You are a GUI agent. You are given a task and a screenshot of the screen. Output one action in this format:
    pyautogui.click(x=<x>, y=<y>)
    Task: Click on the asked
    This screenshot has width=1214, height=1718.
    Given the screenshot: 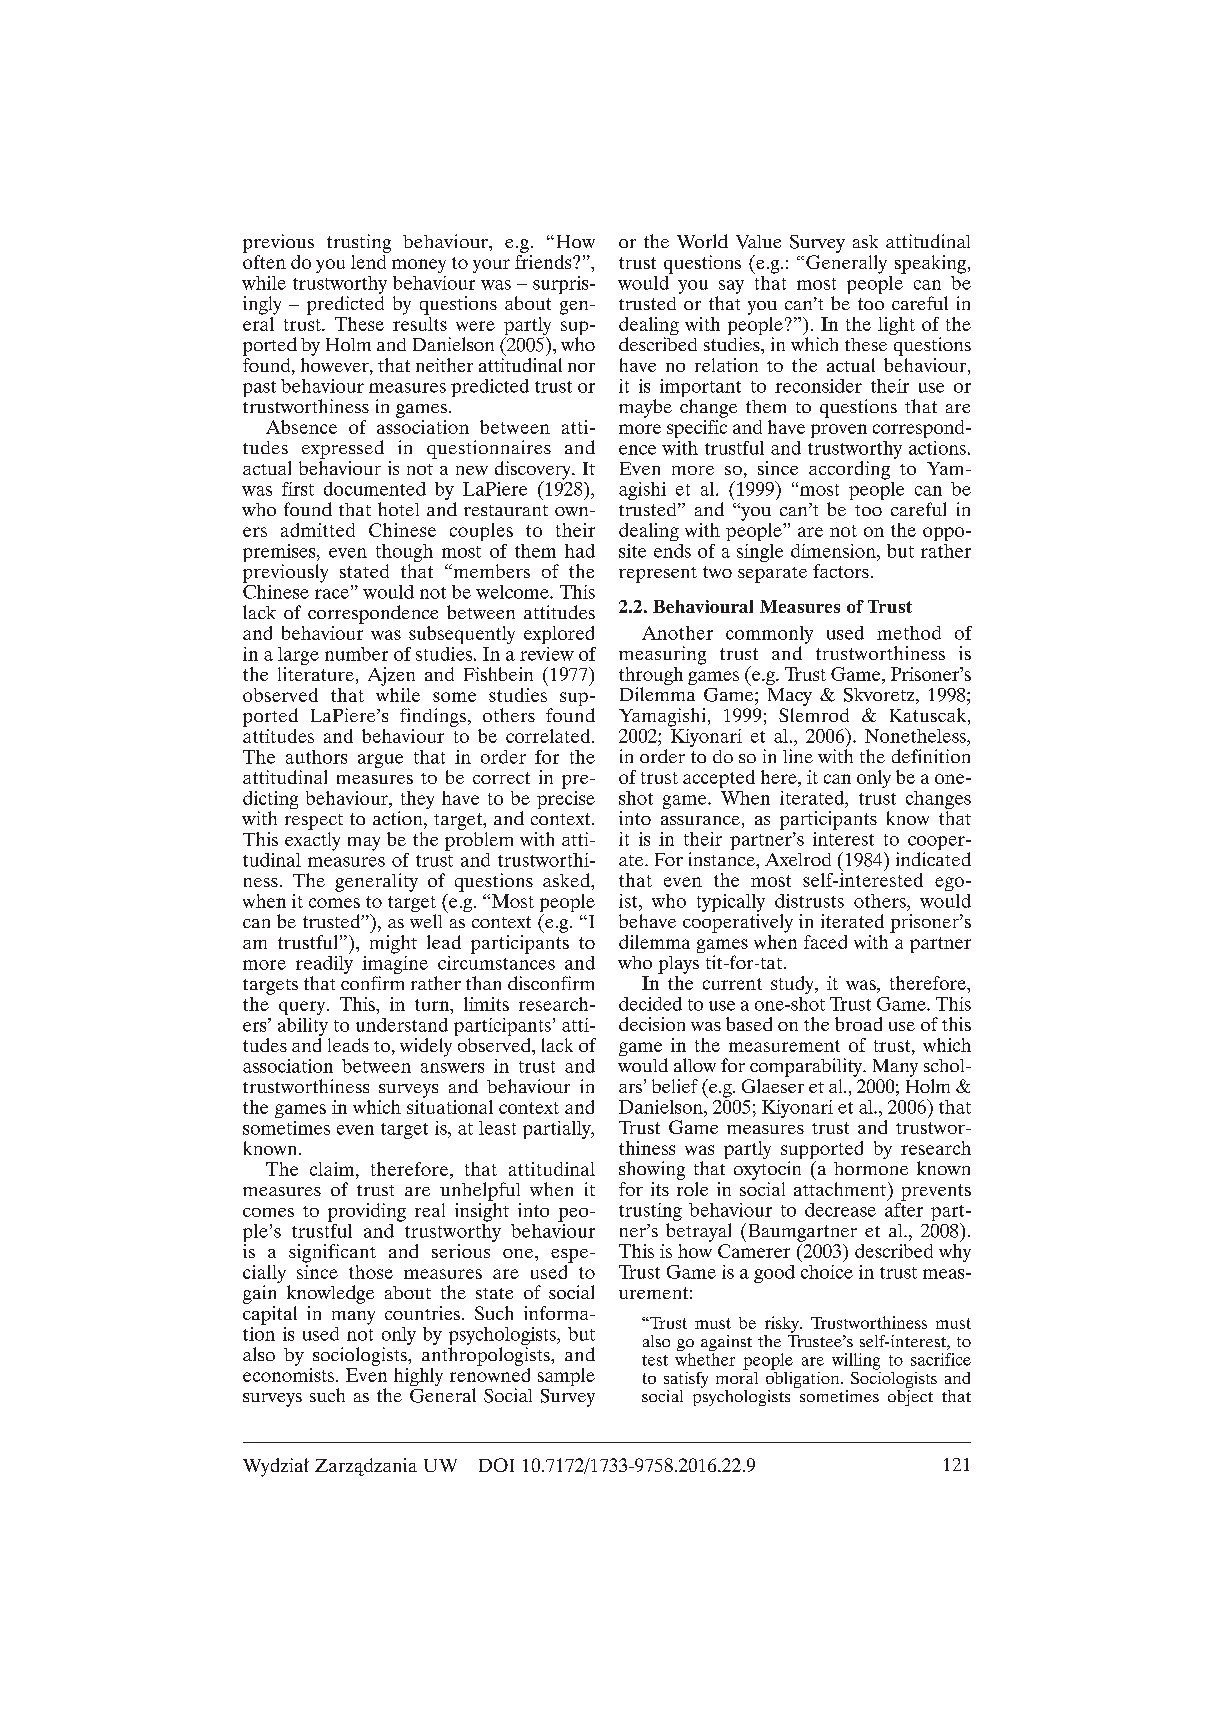 What is the action you would take?
    pyautogui.click(x=567, y=880)
